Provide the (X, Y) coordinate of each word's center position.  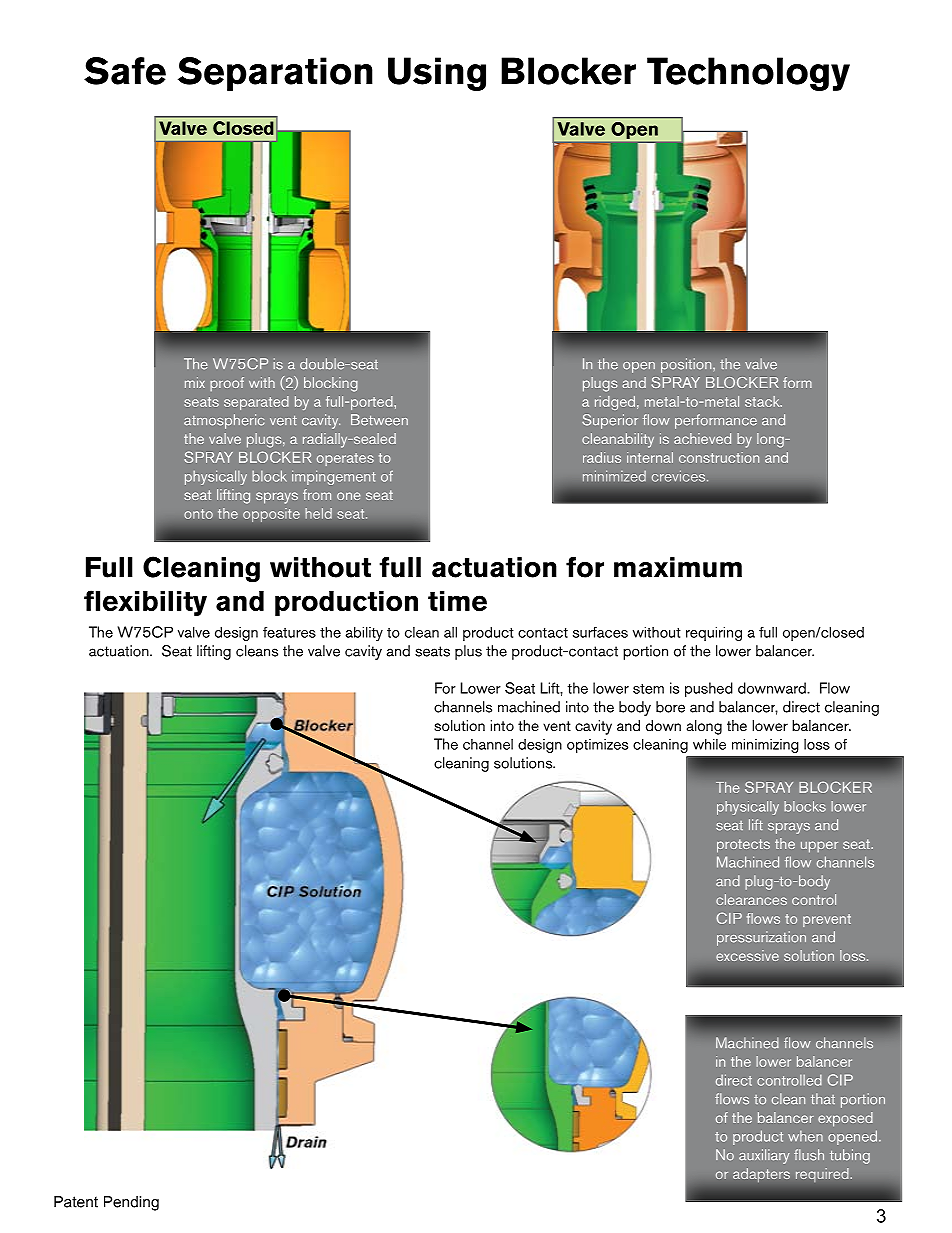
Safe (125, 71)
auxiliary (764, 1156)
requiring (714, 634)
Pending (131, 1203)
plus (468, 652)
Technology (748, 74)
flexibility (145, 603)
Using (437, 74)
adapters (761, 1175)
